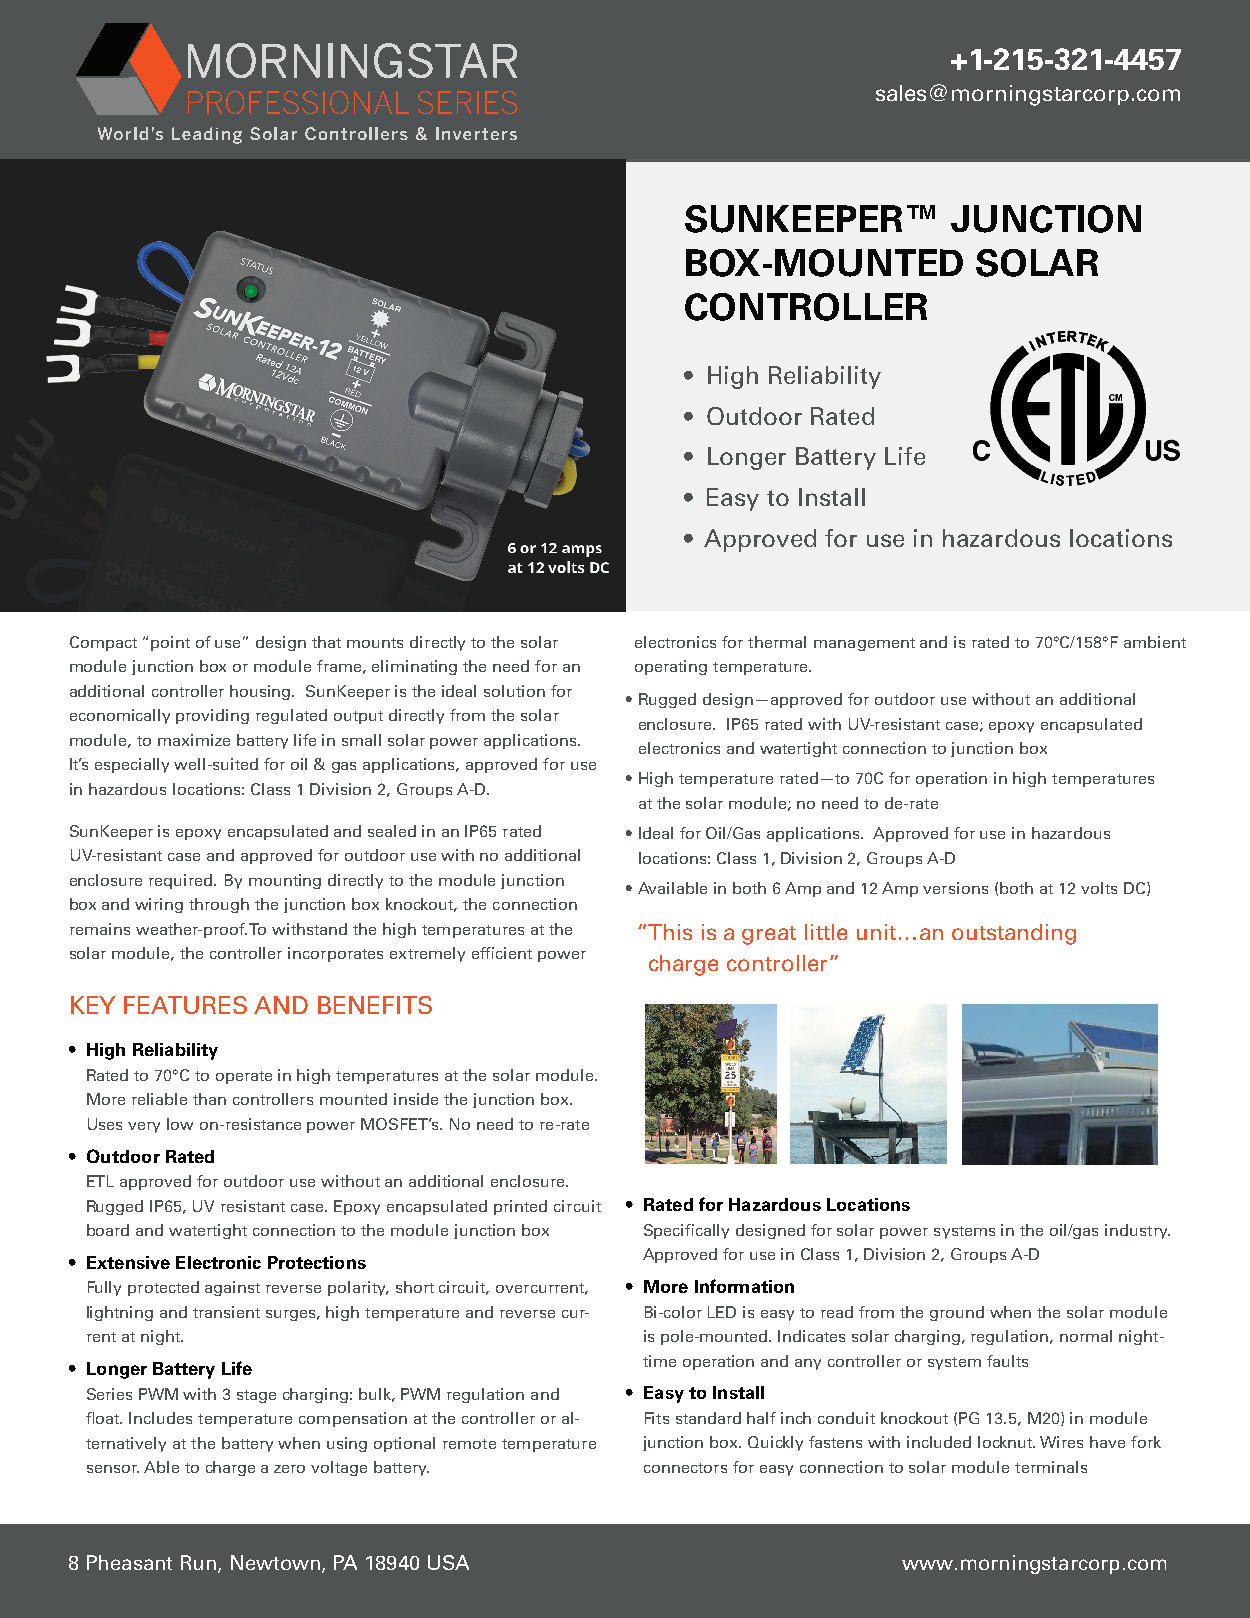 The width and height of the page is (1250, 1618). What do you see at coordinates (1137, 1231) in the page?
I see `industry` at bounding box center [1137, 1231].
